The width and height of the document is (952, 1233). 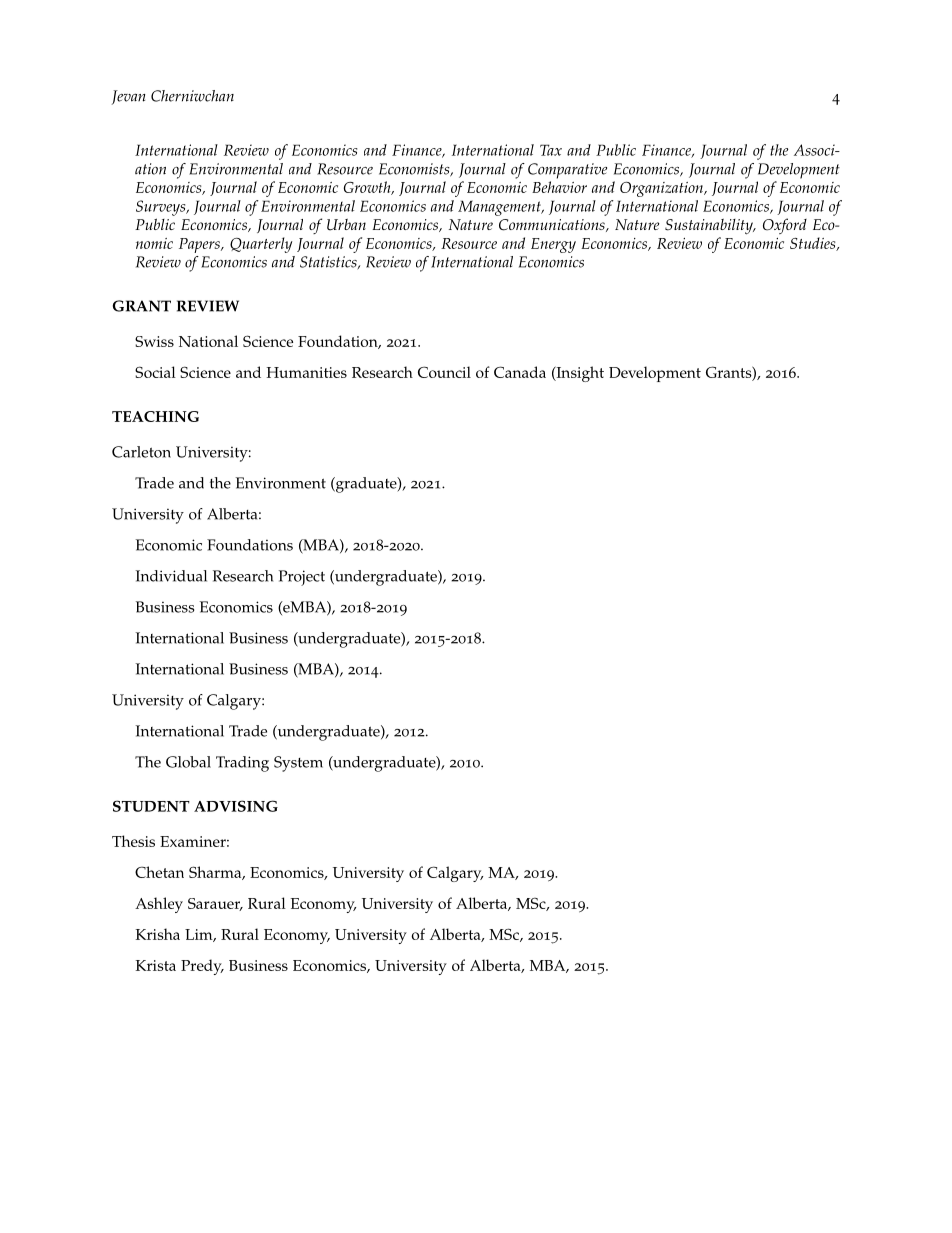 What do you see at coordinates (444, 372) in the document?
I see `Council` at bounding box center [444, 372].
